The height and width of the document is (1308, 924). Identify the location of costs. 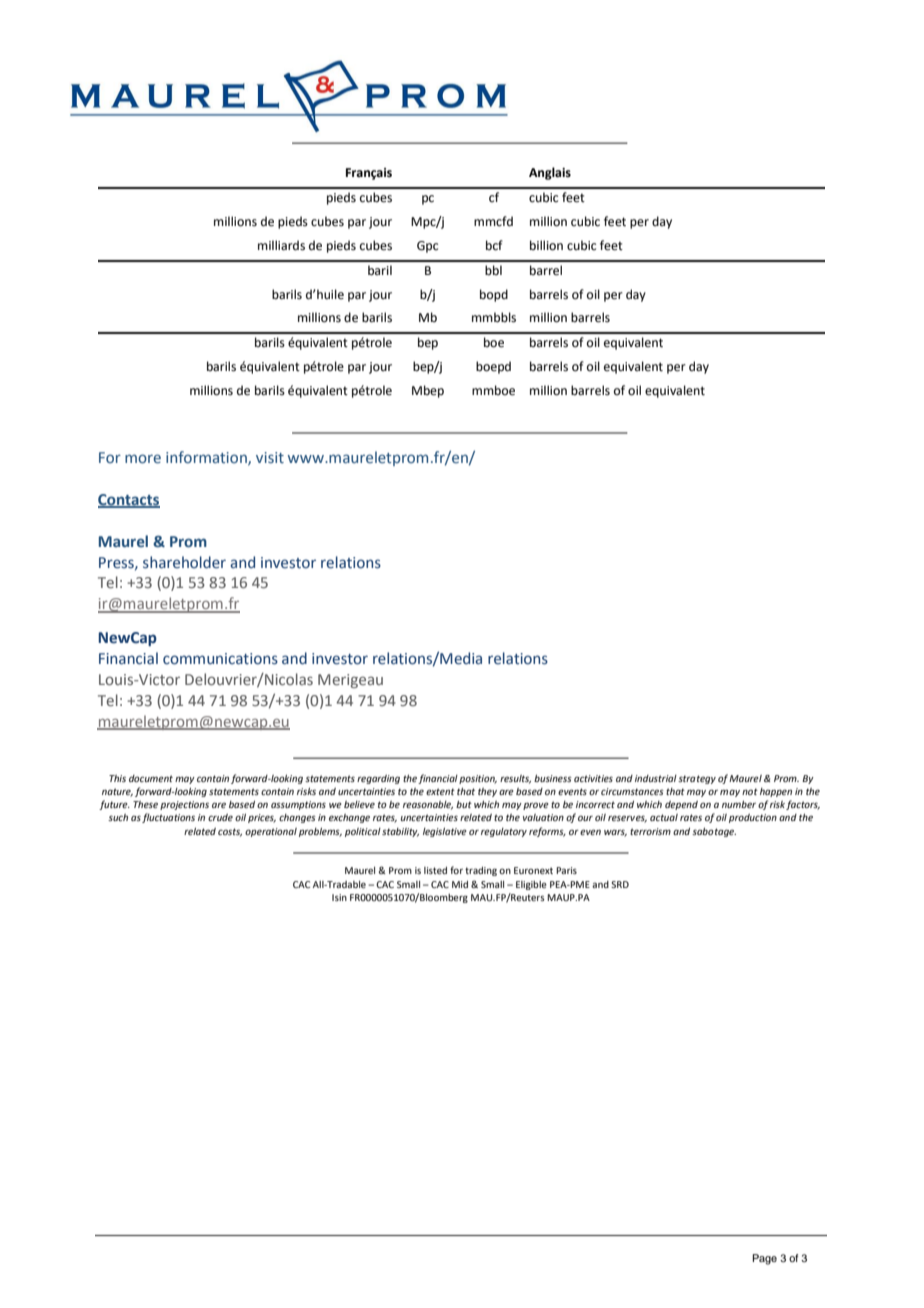
(230, 832).
